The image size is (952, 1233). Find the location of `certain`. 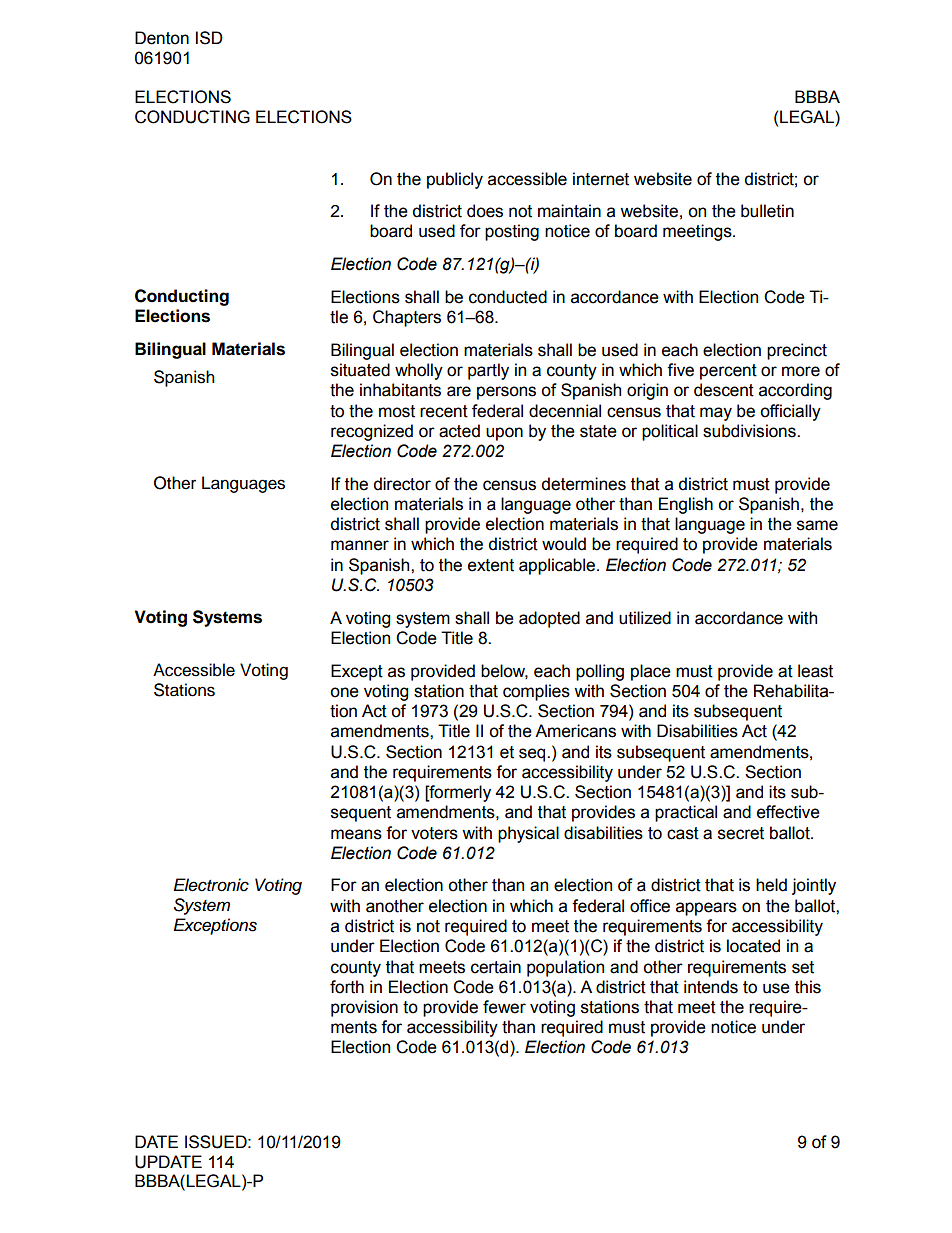

certain is located at coordinates (496, 967).
